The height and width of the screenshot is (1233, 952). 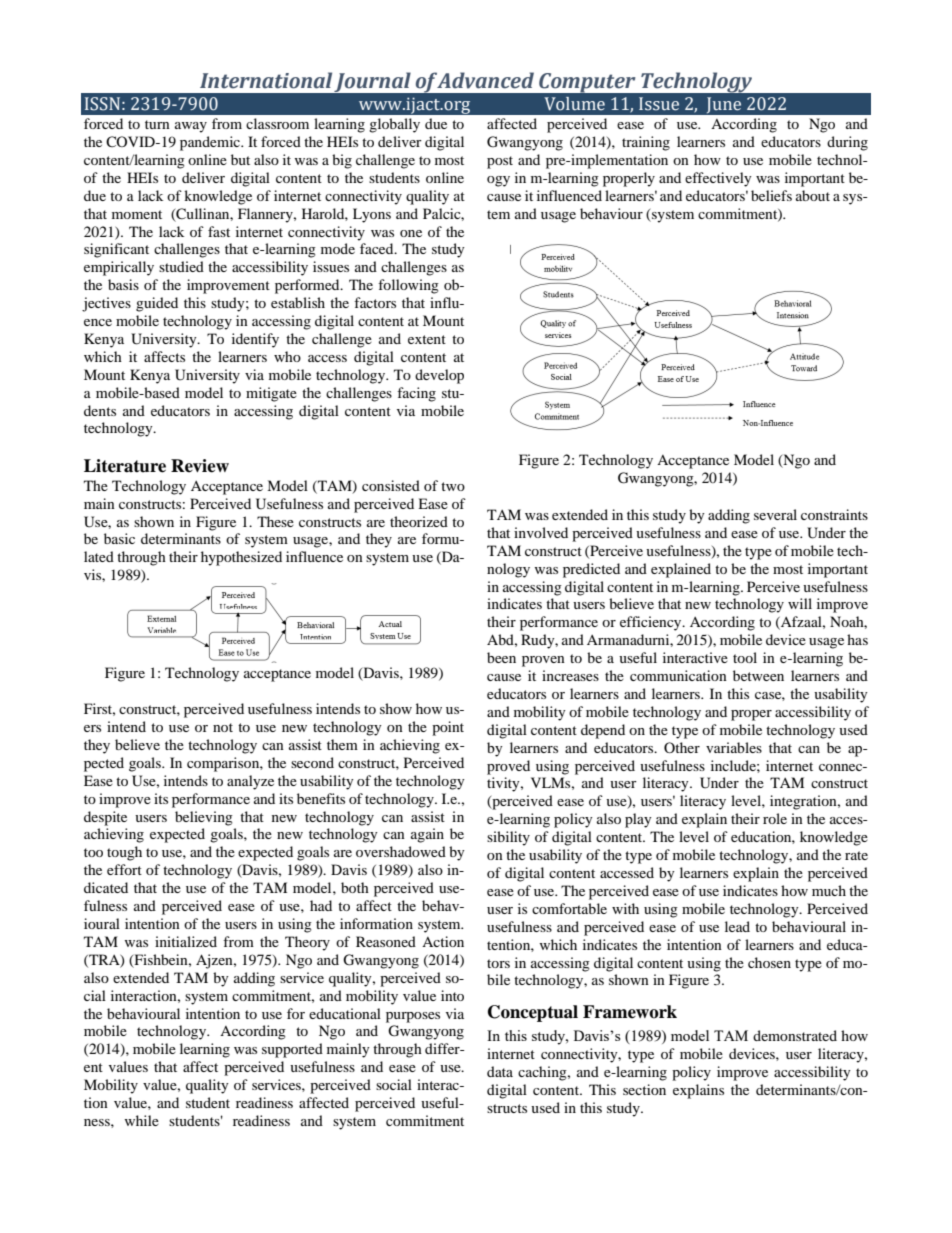 What do you see at coordinates (448, 728) in the screenshot?
I see `point` at bounding box center [448, 728].
